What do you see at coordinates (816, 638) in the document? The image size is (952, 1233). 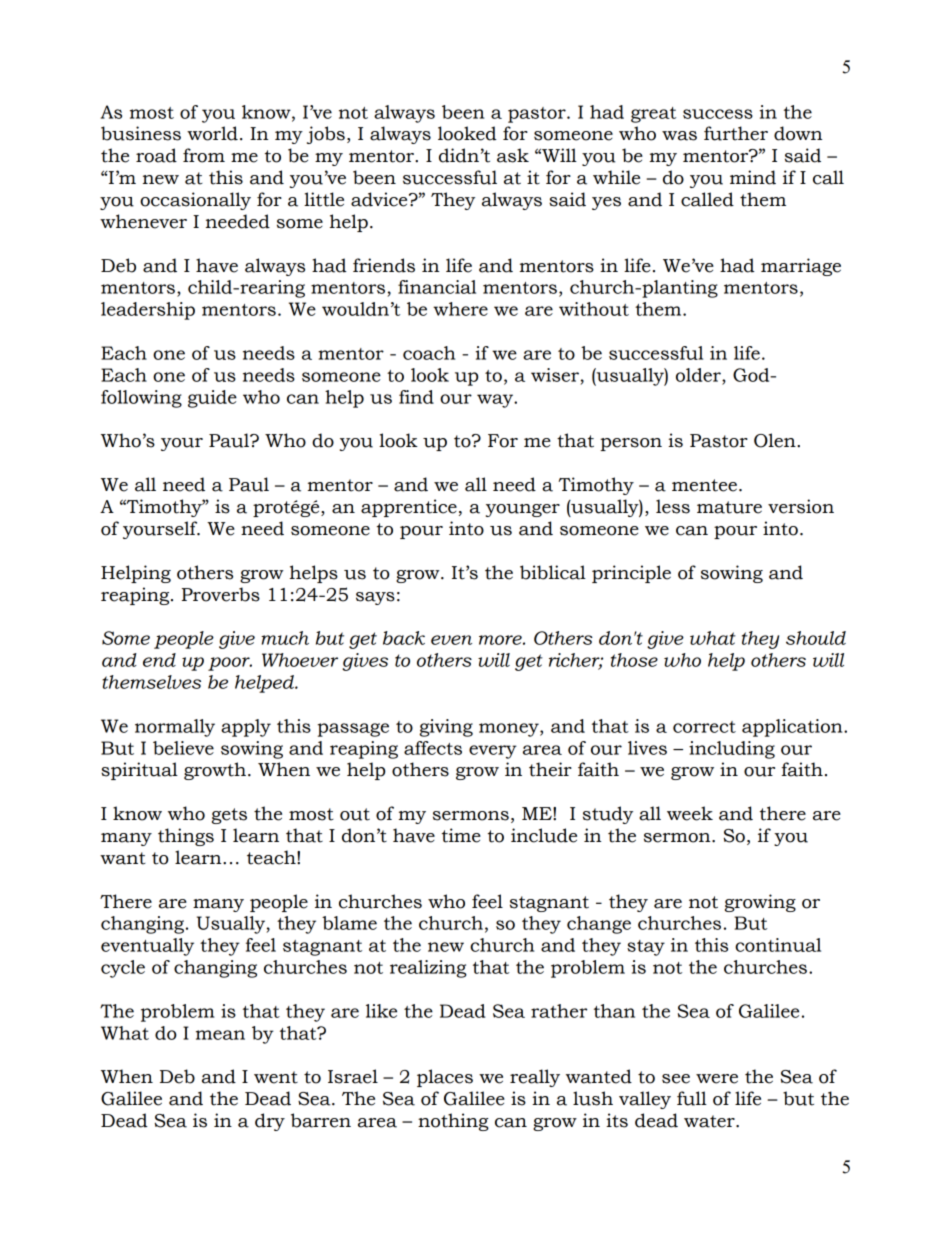 I see `should` at bounding box center [816, 638].
